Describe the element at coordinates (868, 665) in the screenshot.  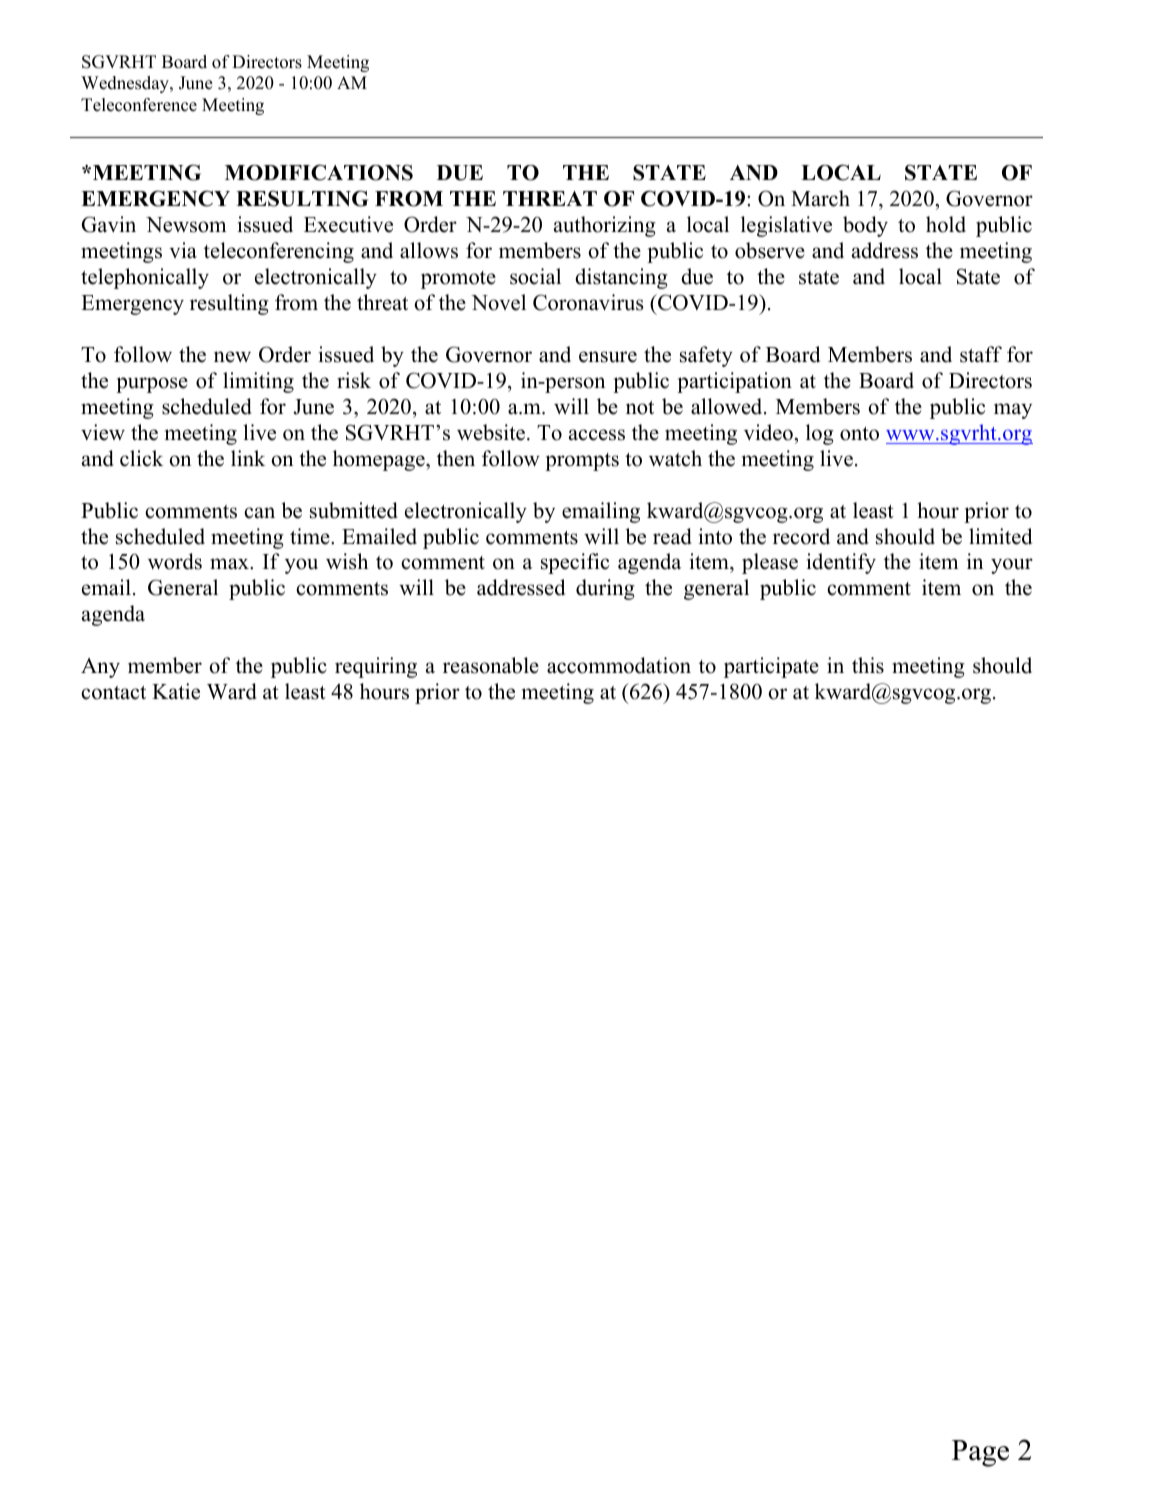
I see `this` at that location.
